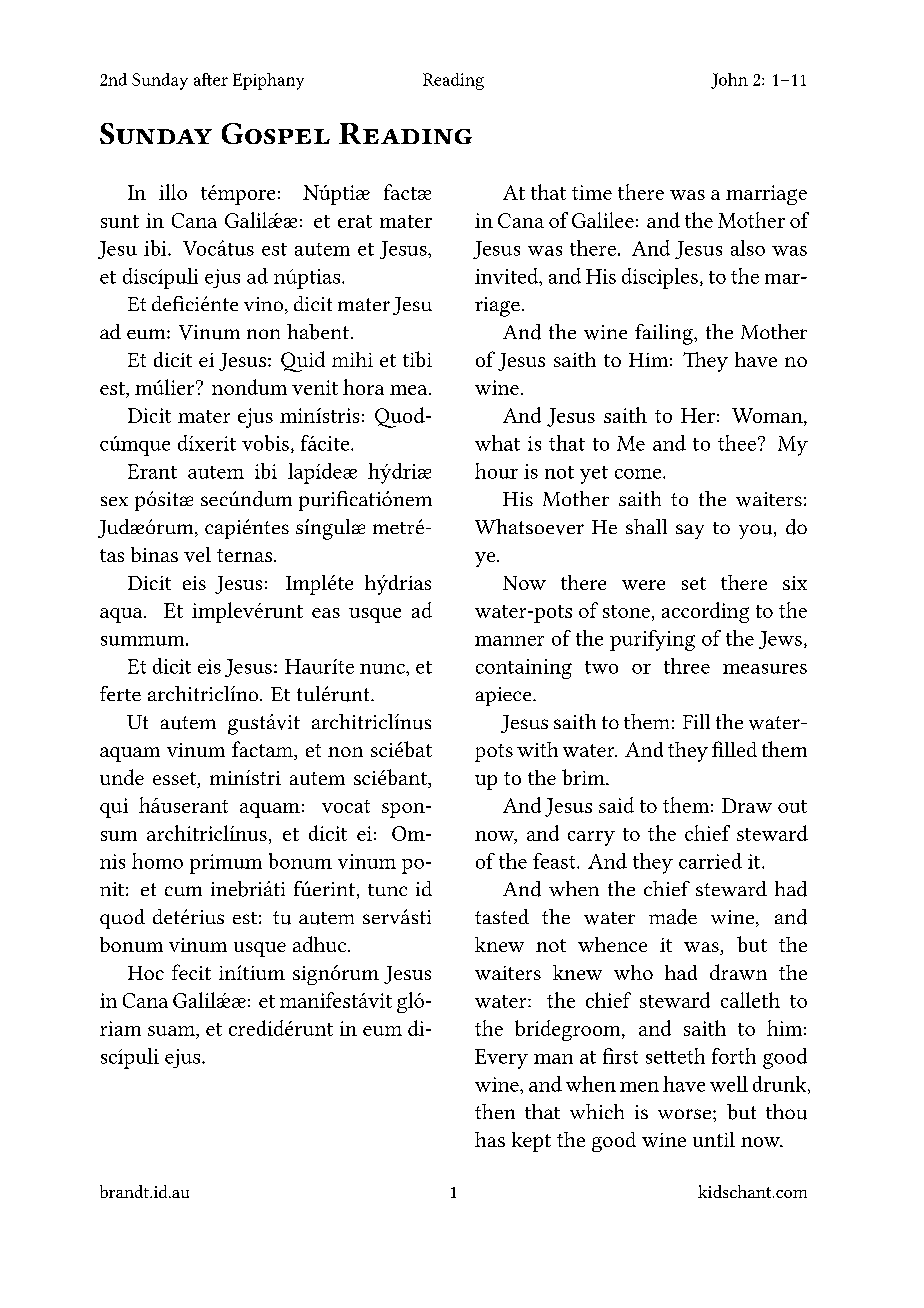 The image size is (924, 1308). Describe the element at coordinates (146, 973) in the document. I see `Hoc` at that location.
